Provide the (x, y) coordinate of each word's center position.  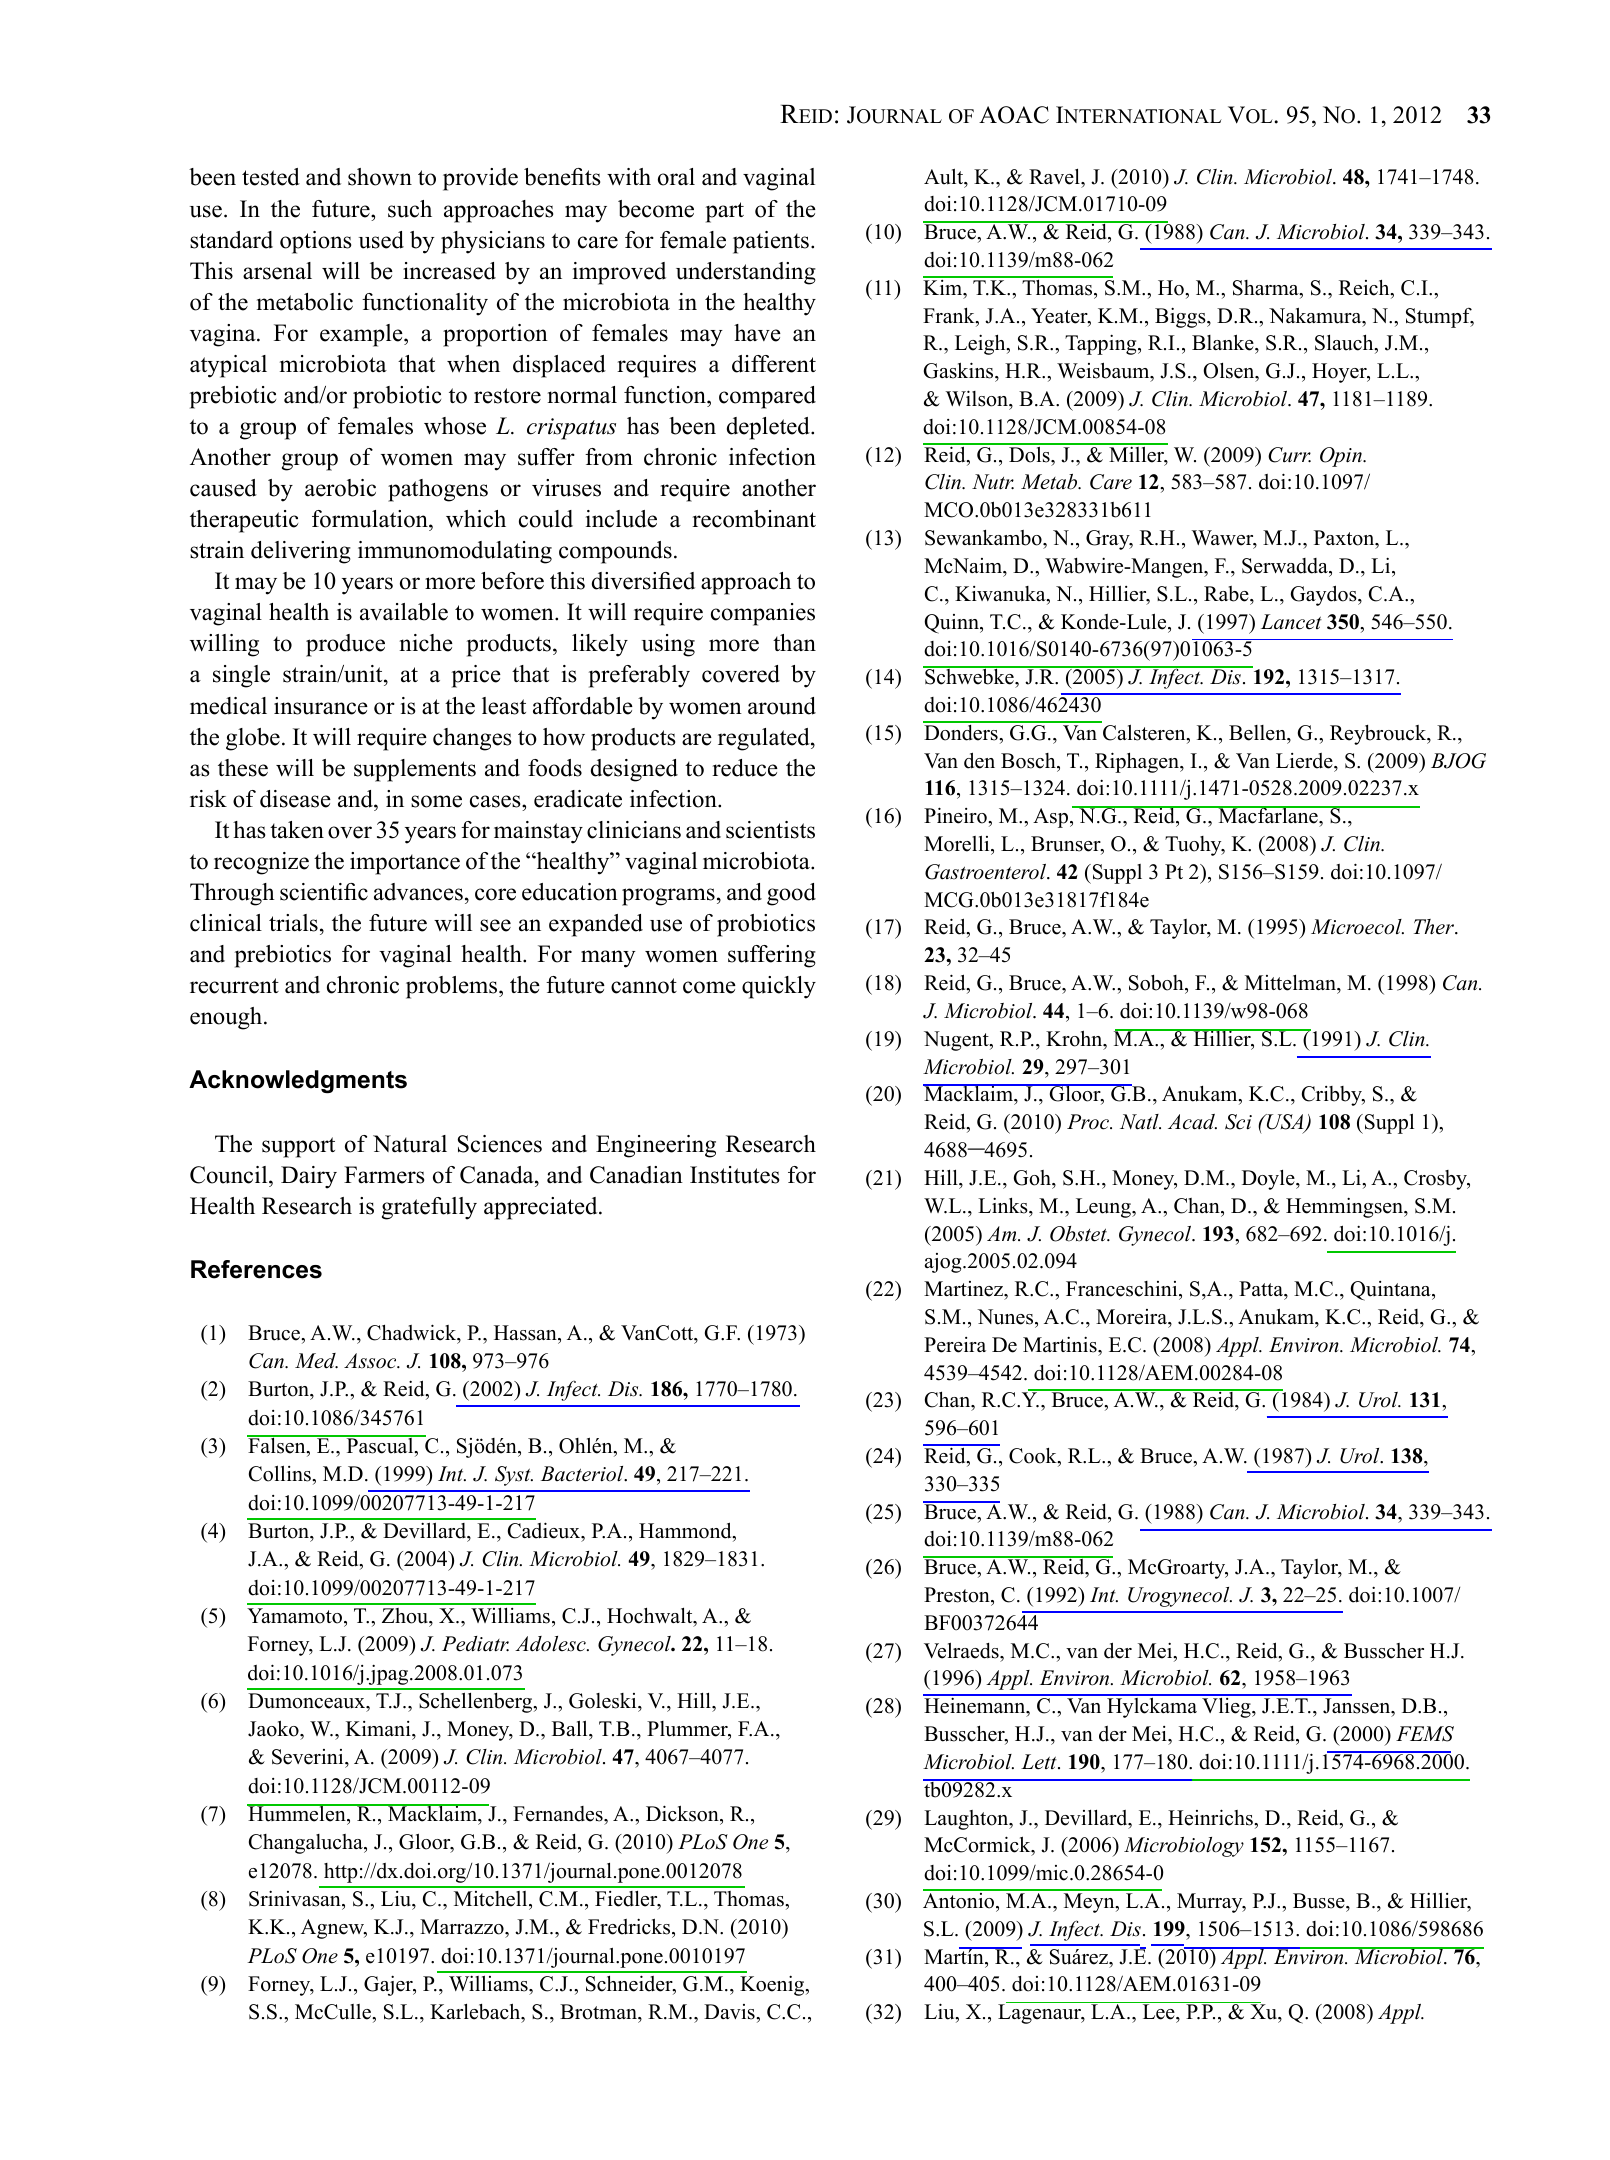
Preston (958, 1595)
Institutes (734, 1175)
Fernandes (559, 1814)
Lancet (1291, 622)
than (794, 642)
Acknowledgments (298, 1081)
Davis (730, 2012)
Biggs (1181, 317)
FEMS (1425, 1734)
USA (1285, 1123)
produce (345, 645)
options (315, 242)
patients (771, 242)
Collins (281, 1473)
